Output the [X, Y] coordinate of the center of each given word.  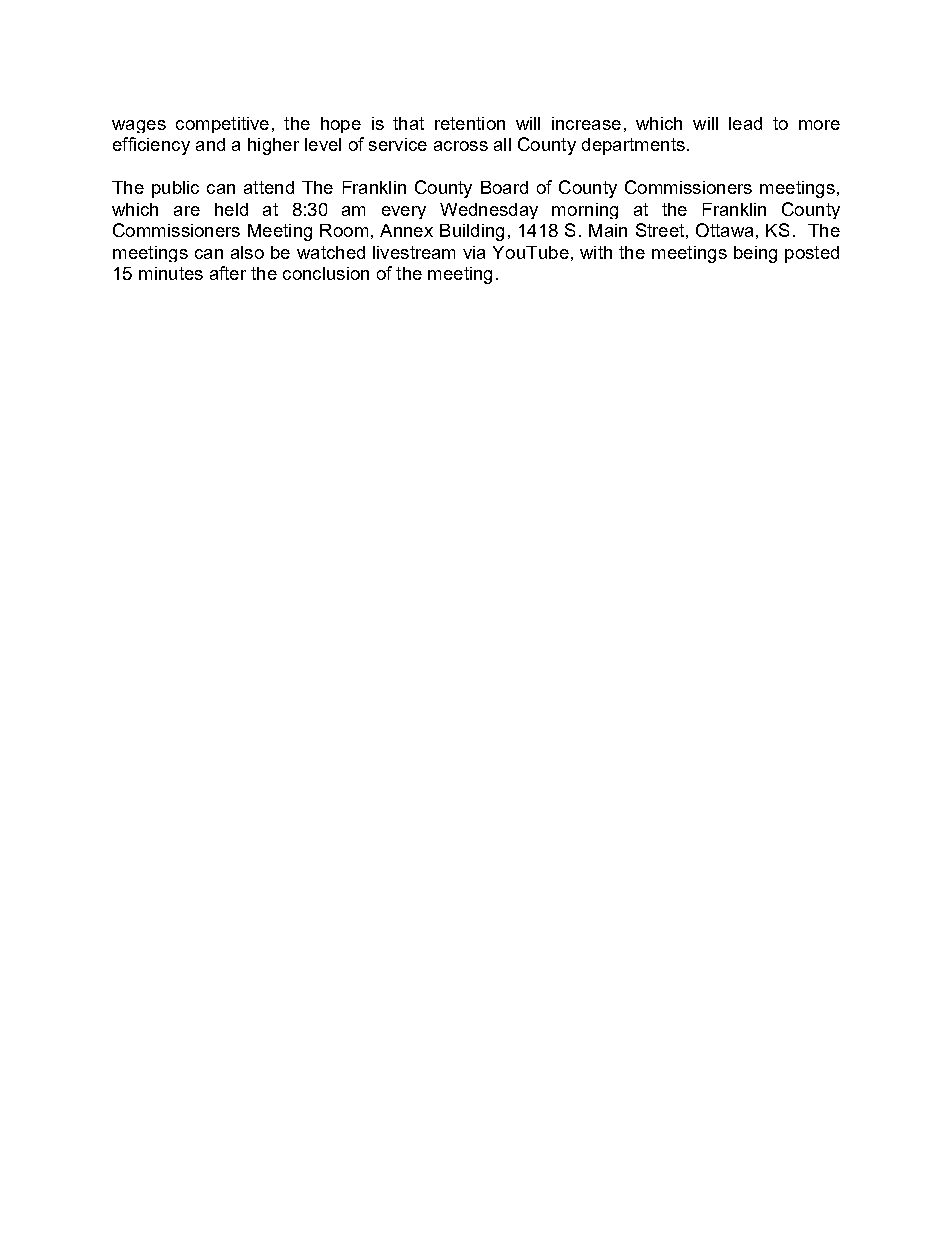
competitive [222, 125]
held [231, 209]
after [228, 273]
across [461, 146]
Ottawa [724, 230]
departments [633, 146]
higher [273, 146]
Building [472, 232]
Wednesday [489, 211]
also [247, 252]
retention [470, 123]
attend [269, 187]
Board [504, 187]
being [755, 254]
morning [585, 211]
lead [745, 123]
